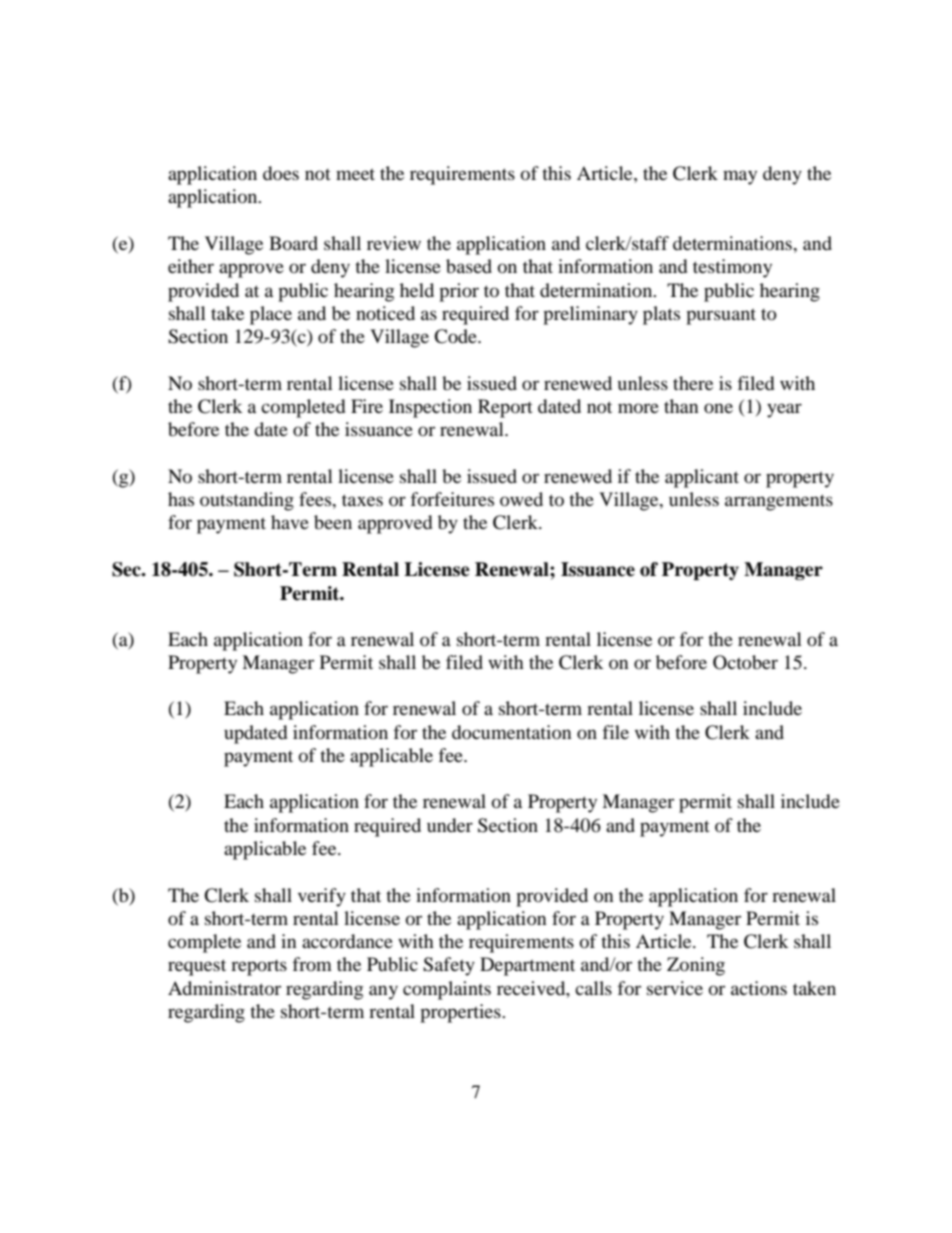 The height and width of the page is (1233, 952). I want to click on October, so click(745, 662).
